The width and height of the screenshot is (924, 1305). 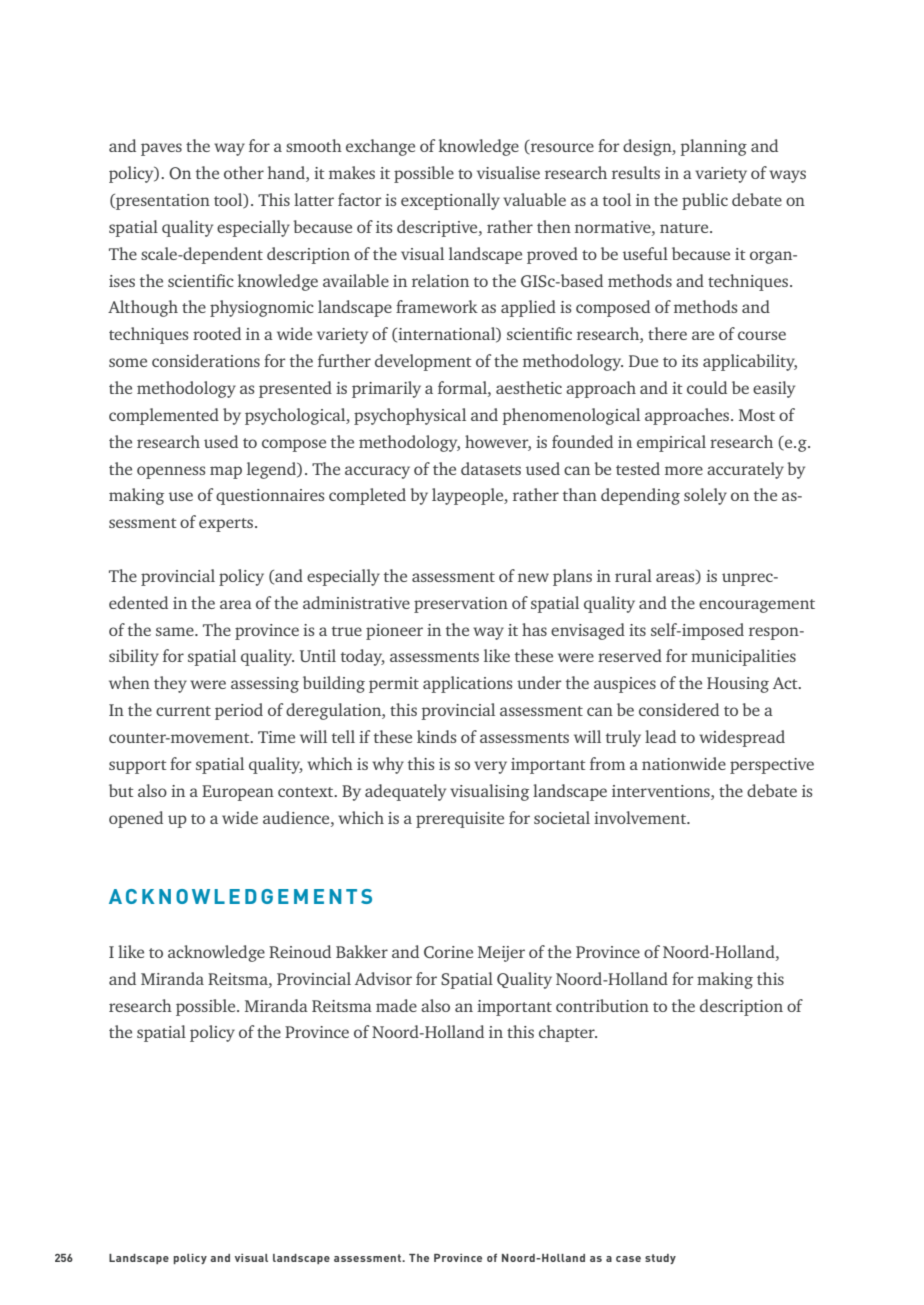 I want to click on made, so click(x=396, y=1005).
